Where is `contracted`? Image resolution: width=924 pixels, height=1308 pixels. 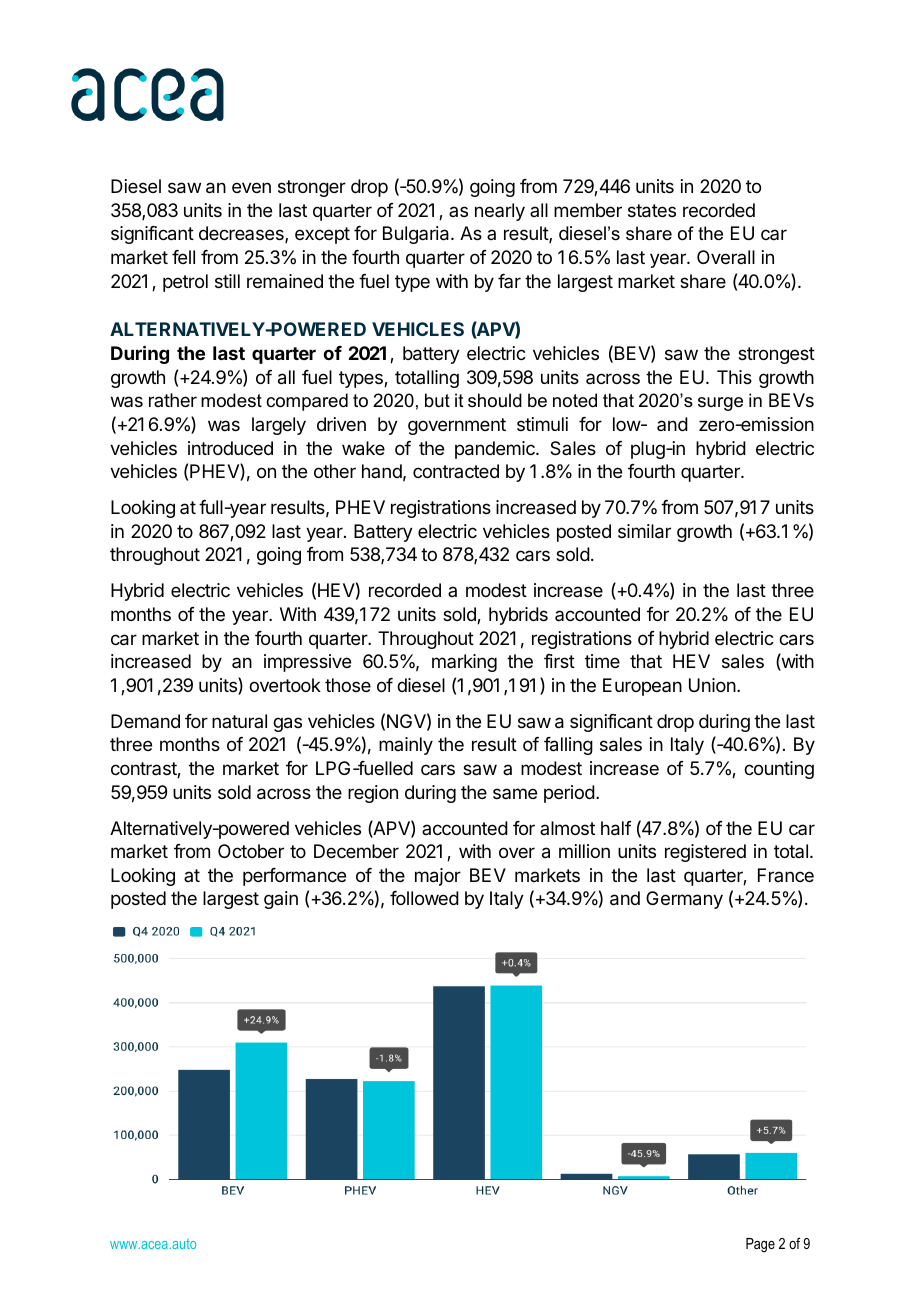
contracted is located at coordinates (456, 471).
